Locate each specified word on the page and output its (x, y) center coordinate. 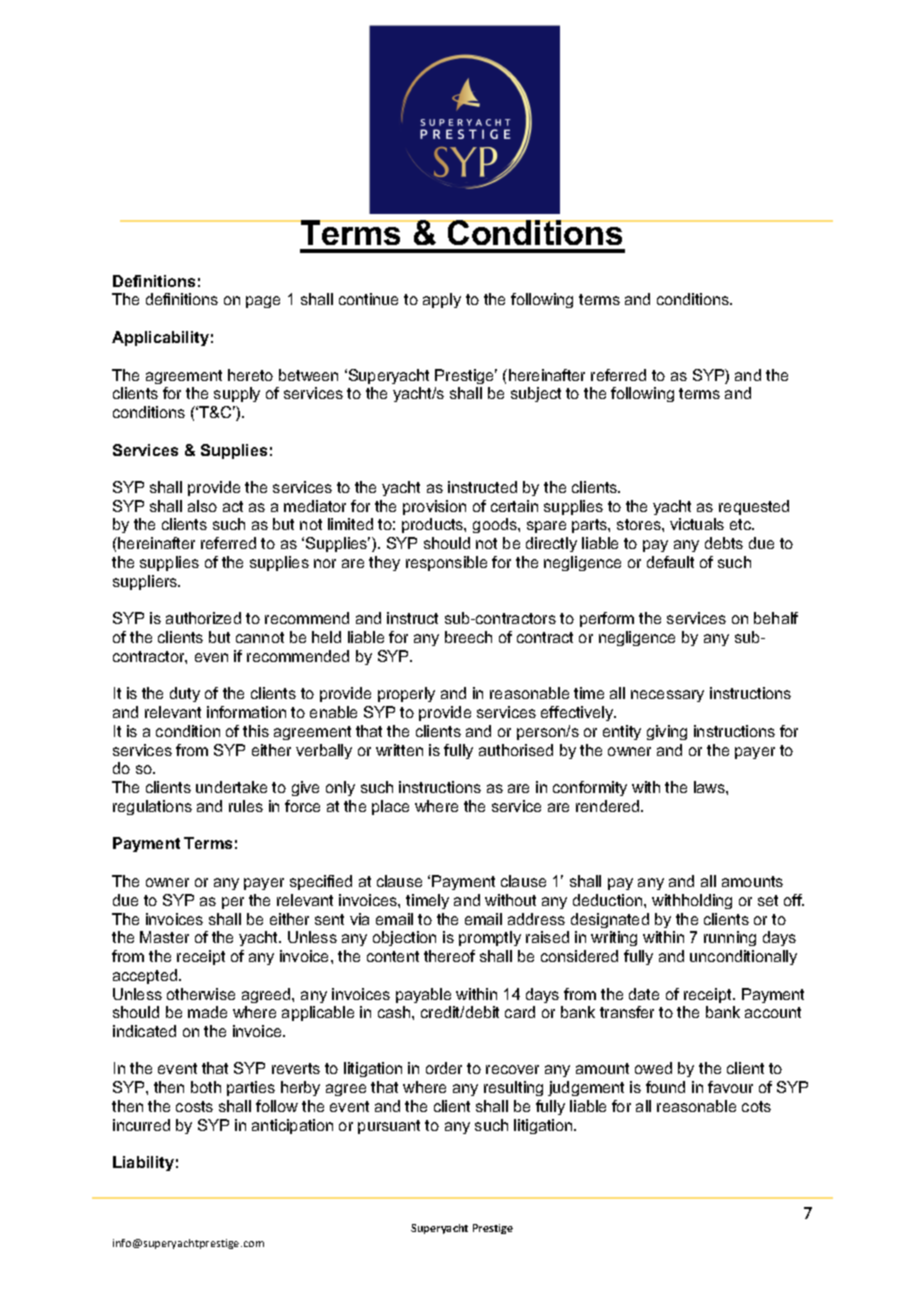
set (768, 900)
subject (536, 394)
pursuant (389, 1127)
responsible (446, 563)
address (536, 919)
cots (756, 1106)
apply (442, 300)
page (263, 302)
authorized (203, 618)
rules (246, 806)
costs (194, 1106)
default (670, 562)
